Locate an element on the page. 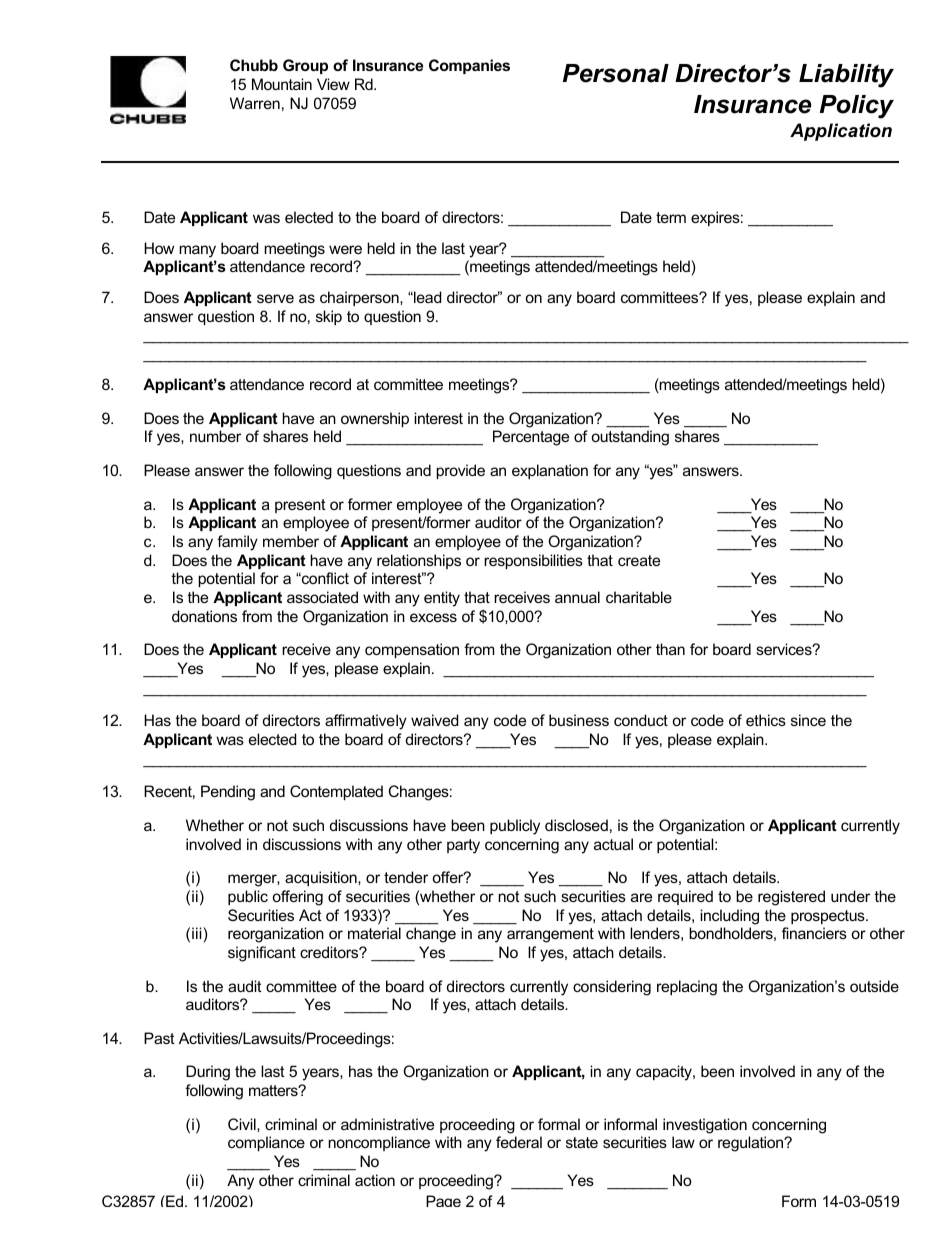  Companies is located at coordinates (469, 66).
